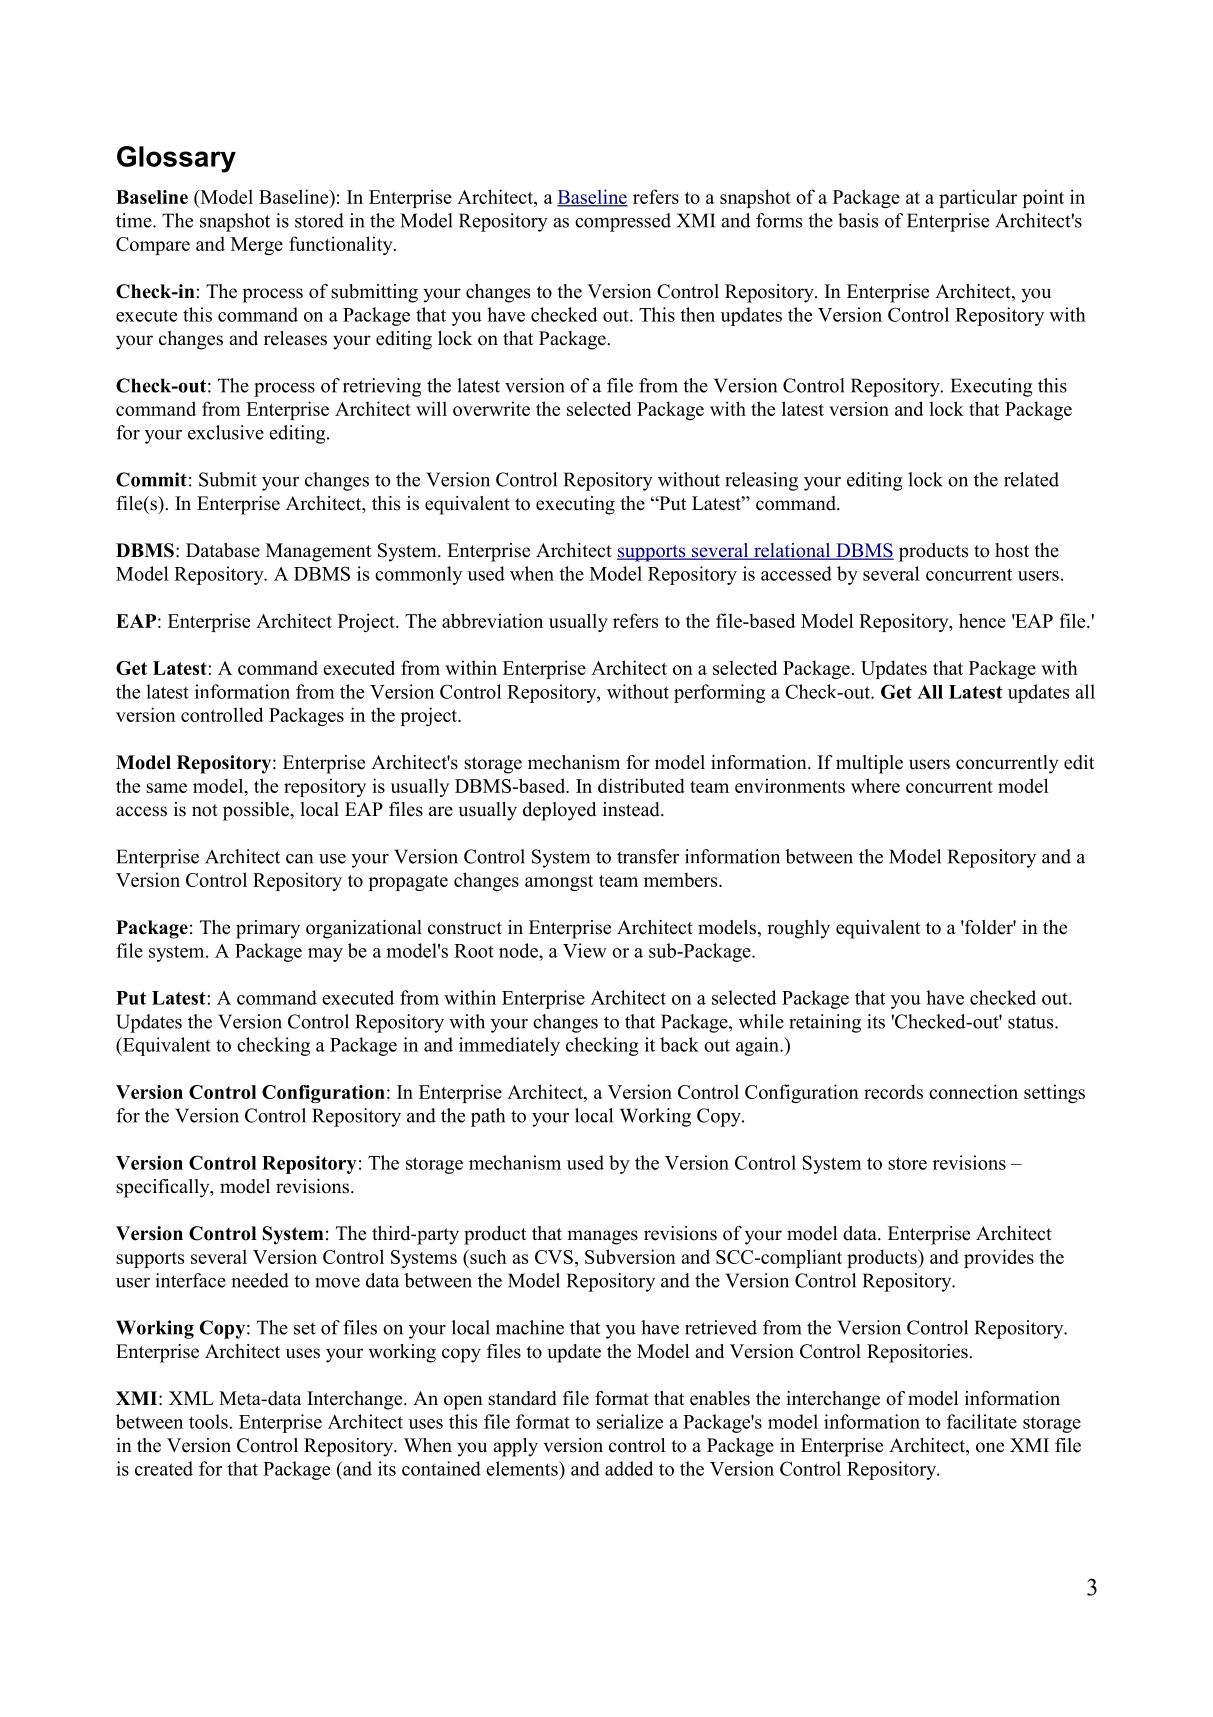 This page has height=1717, width=1213. I want to click on compressed, so click(623, 222).
